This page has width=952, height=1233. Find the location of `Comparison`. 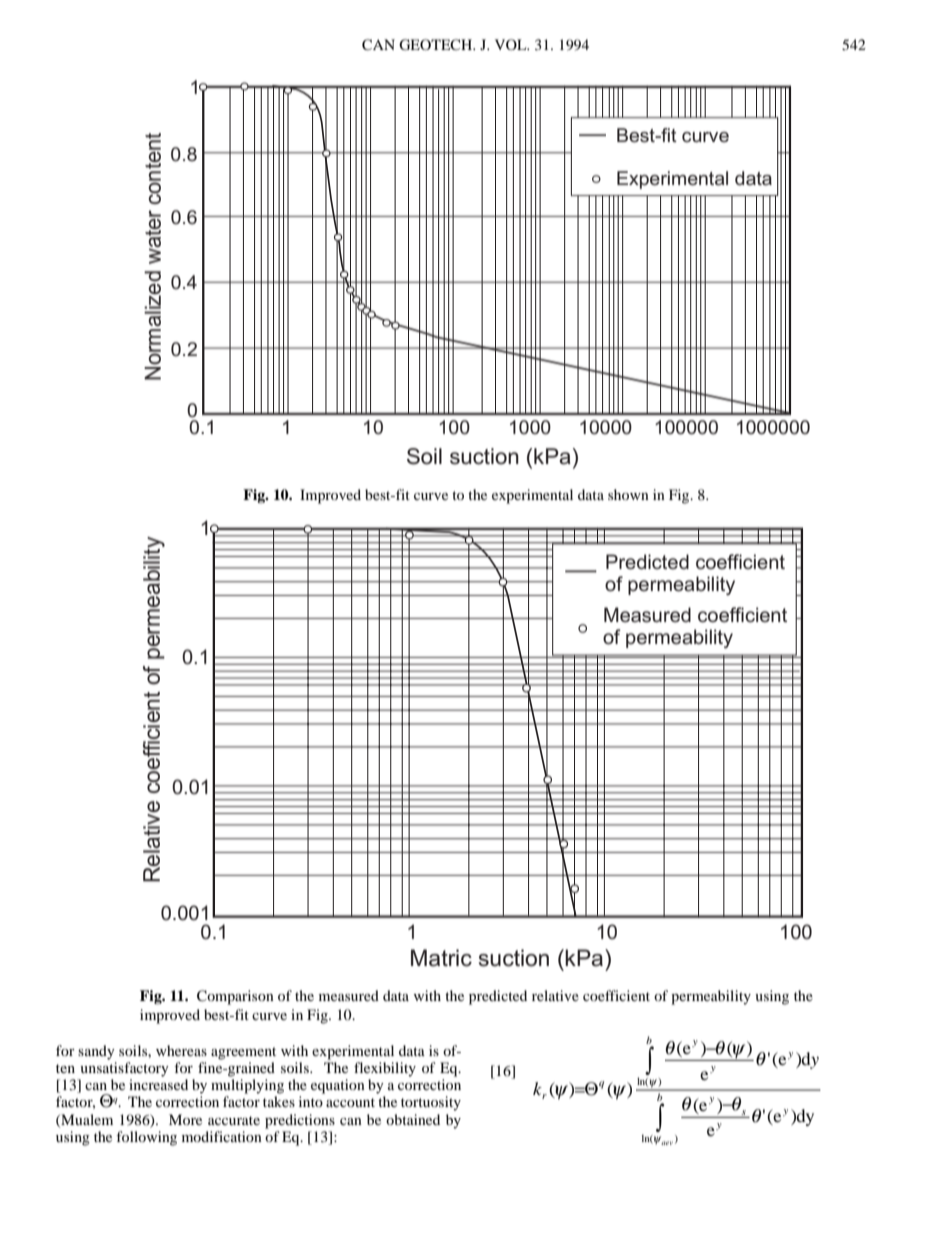

Comparison is located at coordinates (235, 997).
